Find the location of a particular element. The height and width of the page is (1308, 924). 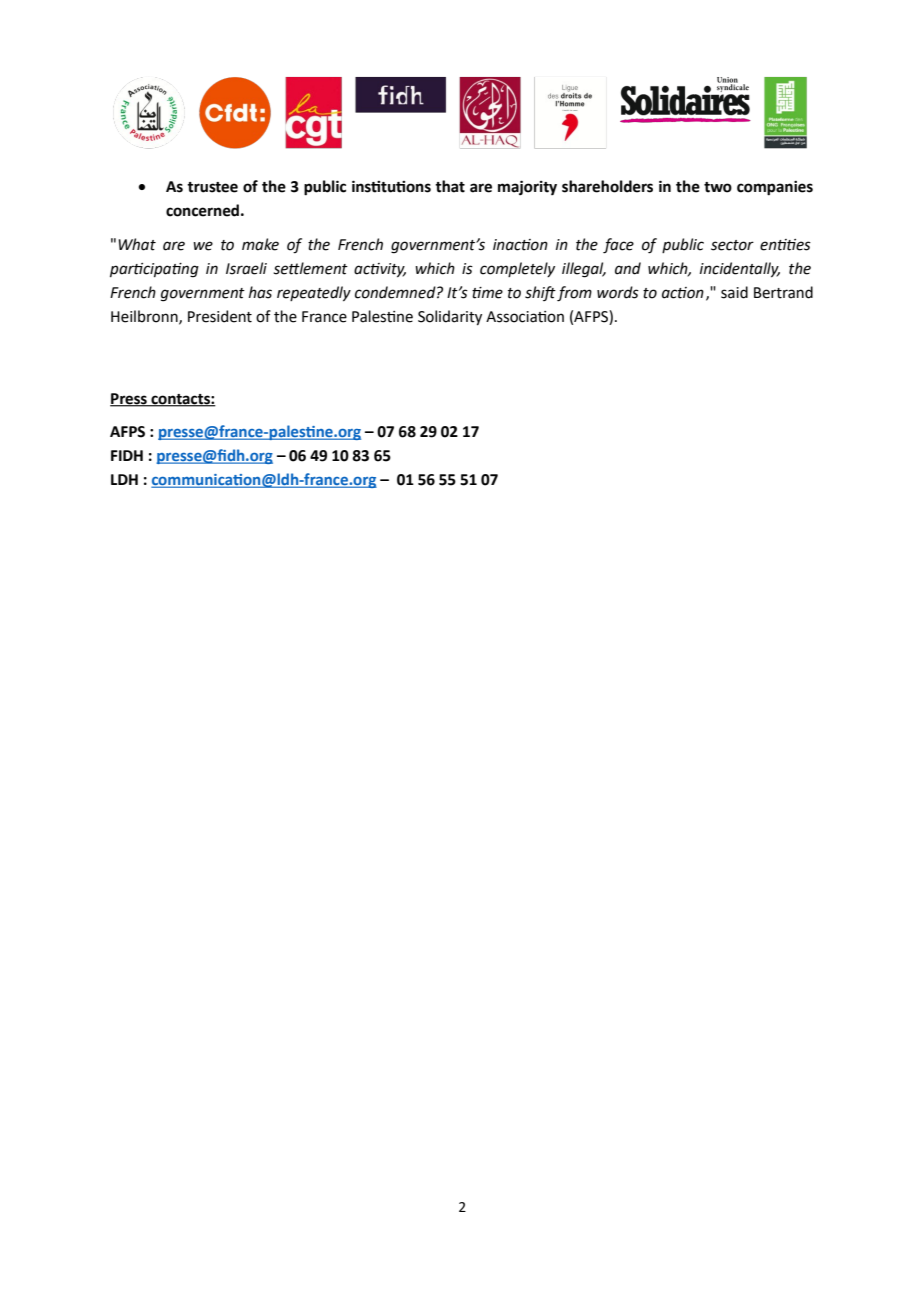

trustee is located at coordinates (212, 187).
